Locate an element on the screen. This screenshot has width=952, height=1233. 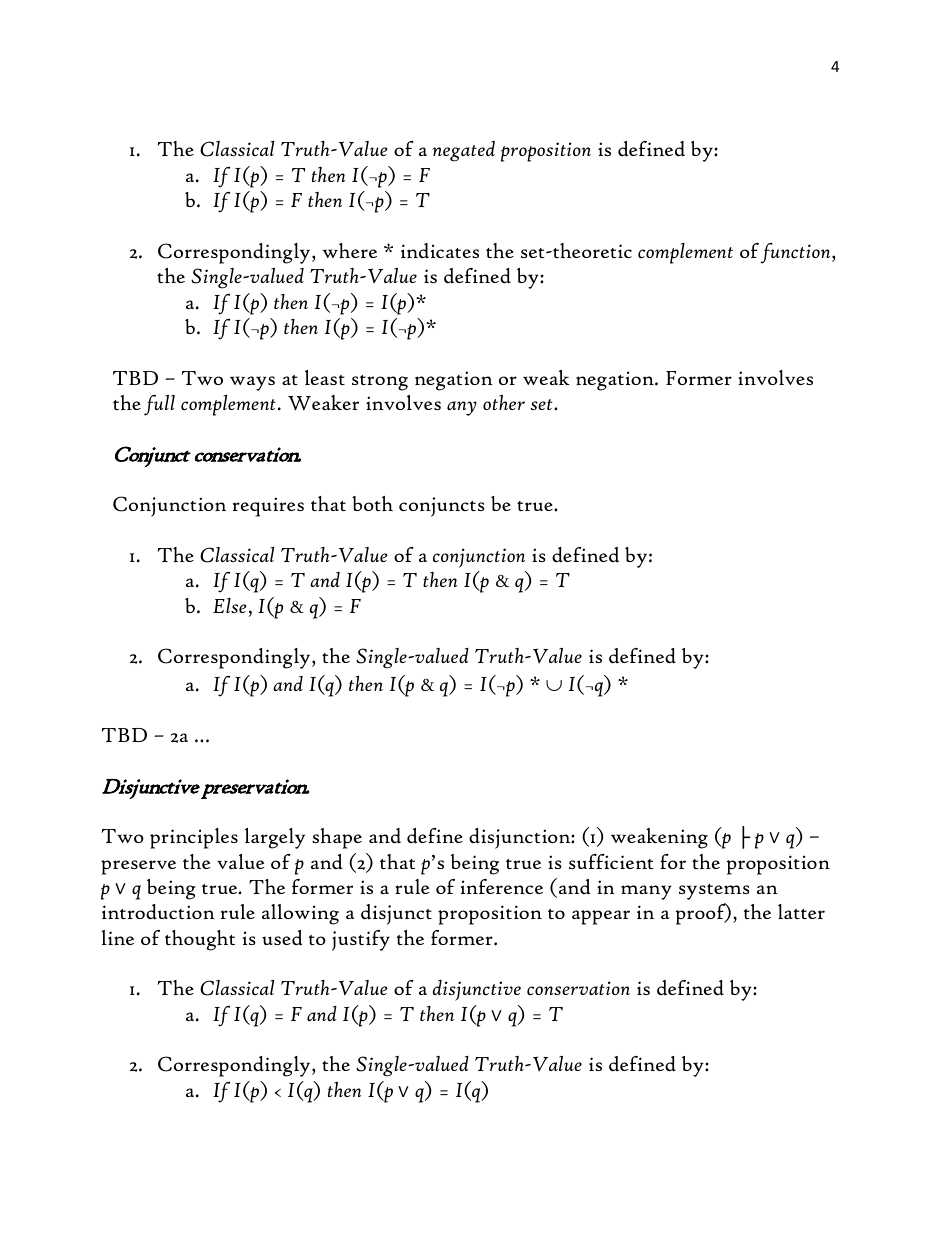
other is located at coordinates (504, 402).
